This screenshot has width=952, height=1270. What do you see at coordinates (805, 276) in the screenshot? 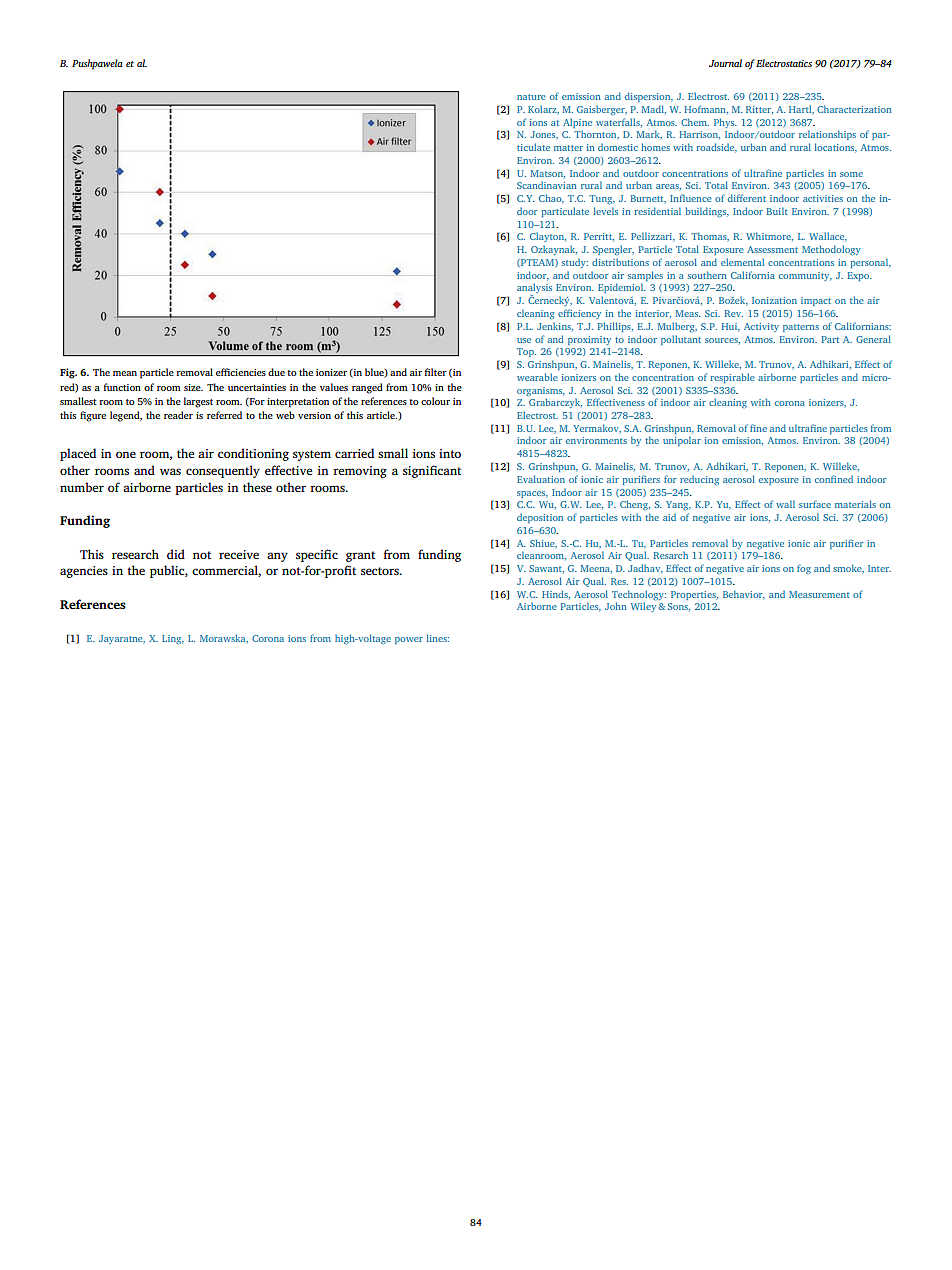
I see `community` at bounding box center [805, 276].
